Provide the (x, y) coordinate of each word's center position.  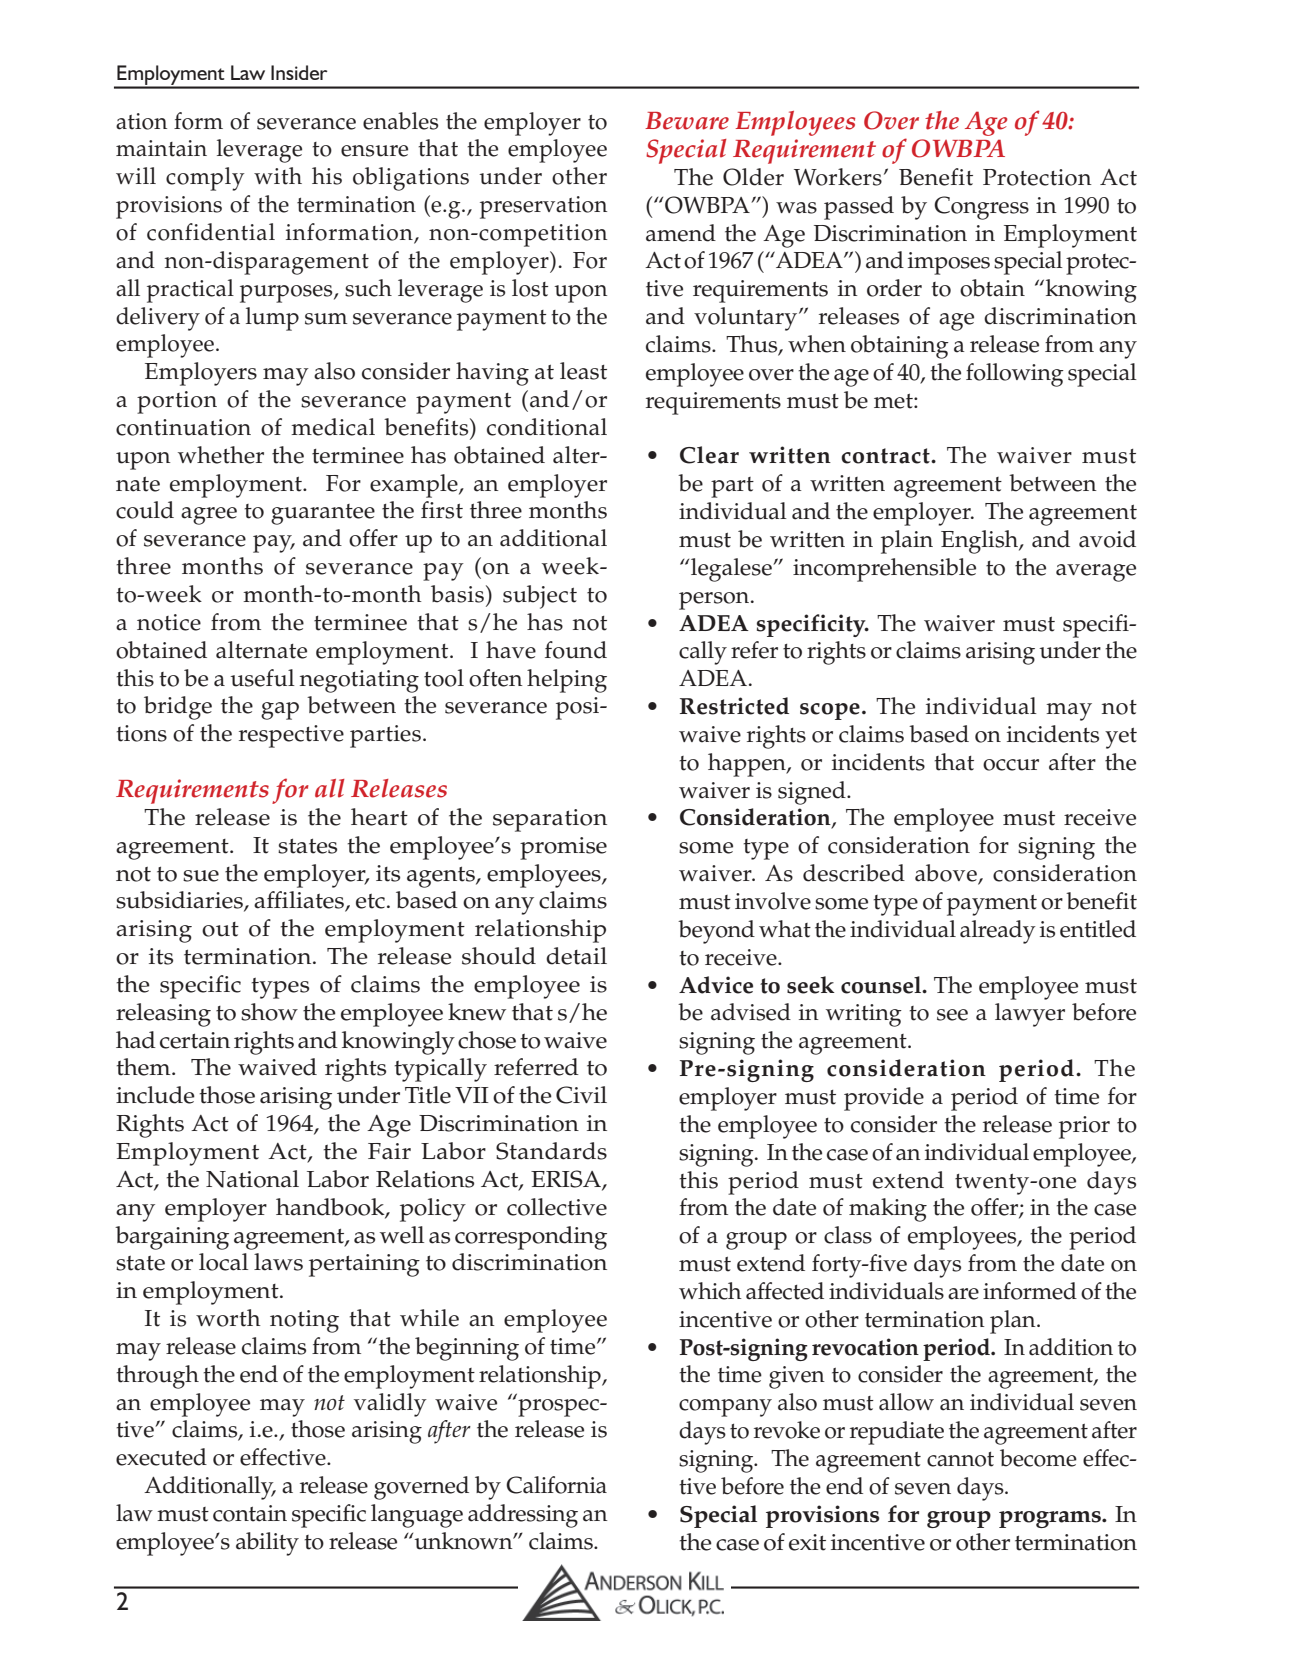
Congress (981, 208)
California (556, 1485)
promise (563, 848)
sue (201, 876)
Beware (687, 121)
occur (1011, 765)
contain (250, 1513)
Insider (299, 72)
